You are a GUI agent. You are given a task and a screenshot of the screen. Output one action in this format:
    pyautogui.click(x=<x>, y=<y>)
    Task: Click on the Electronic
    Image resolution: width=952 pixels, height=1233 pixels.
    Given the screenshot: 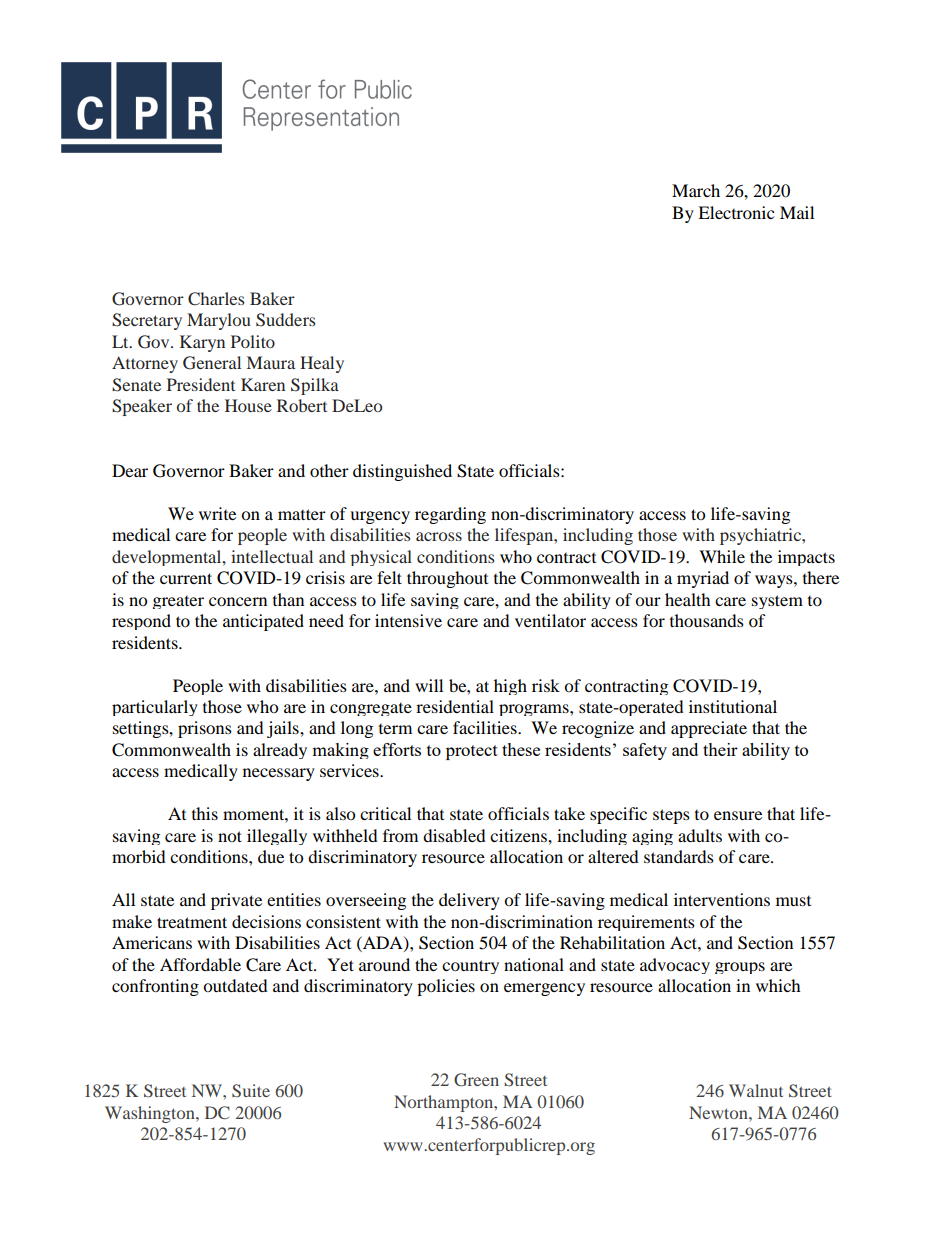 What is the action you would take?
    pyautogui.click(x=736, y=212)
